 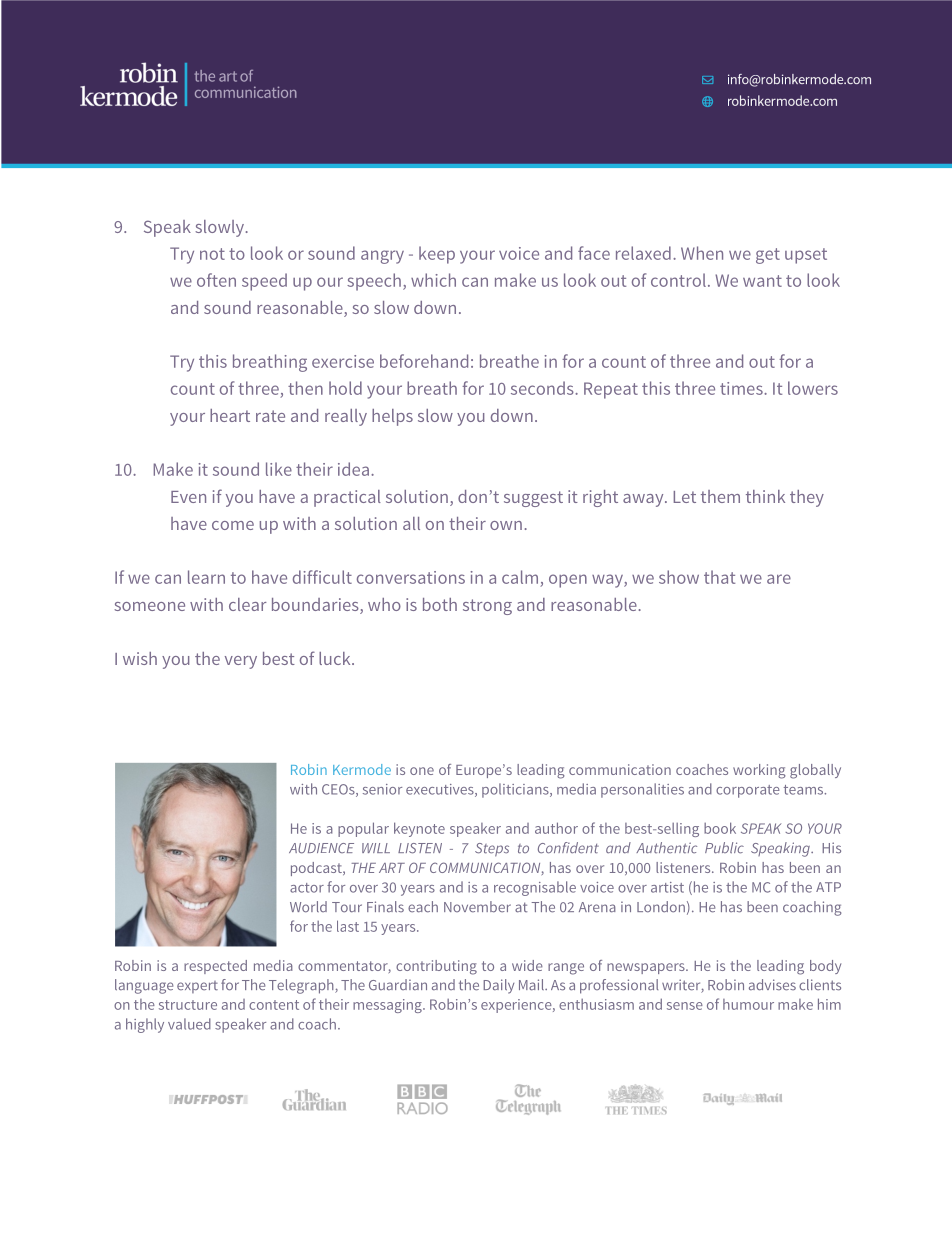 I want to click on structure, so click(x=188, y=1005).
